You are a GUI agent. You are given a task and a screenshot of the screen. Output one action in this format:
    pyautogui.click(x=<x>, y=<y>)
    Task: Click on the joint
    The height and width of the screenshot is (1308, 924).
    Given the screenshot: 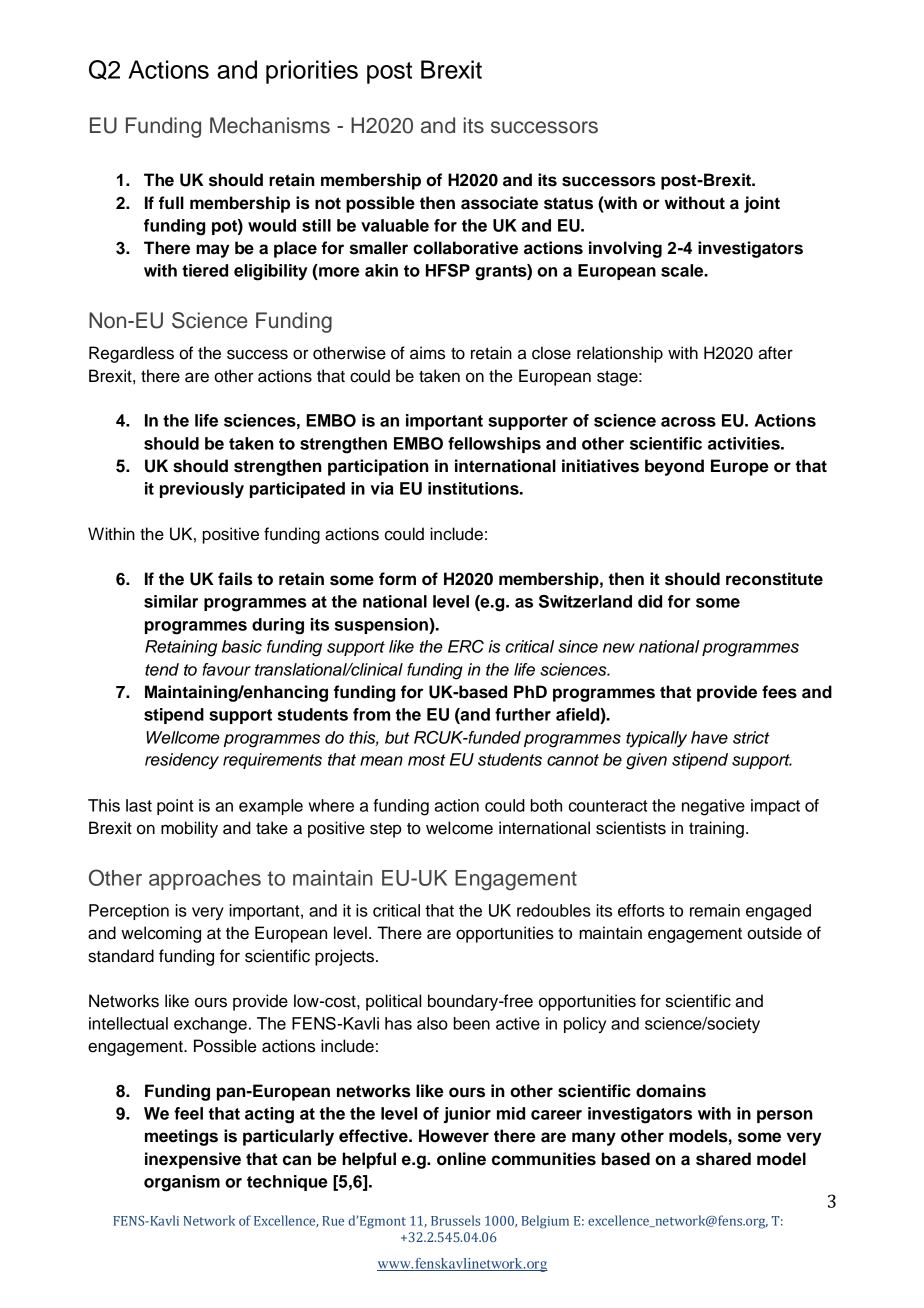 What is the action you would take?
    pyautogui.click(x=762, y=204)
